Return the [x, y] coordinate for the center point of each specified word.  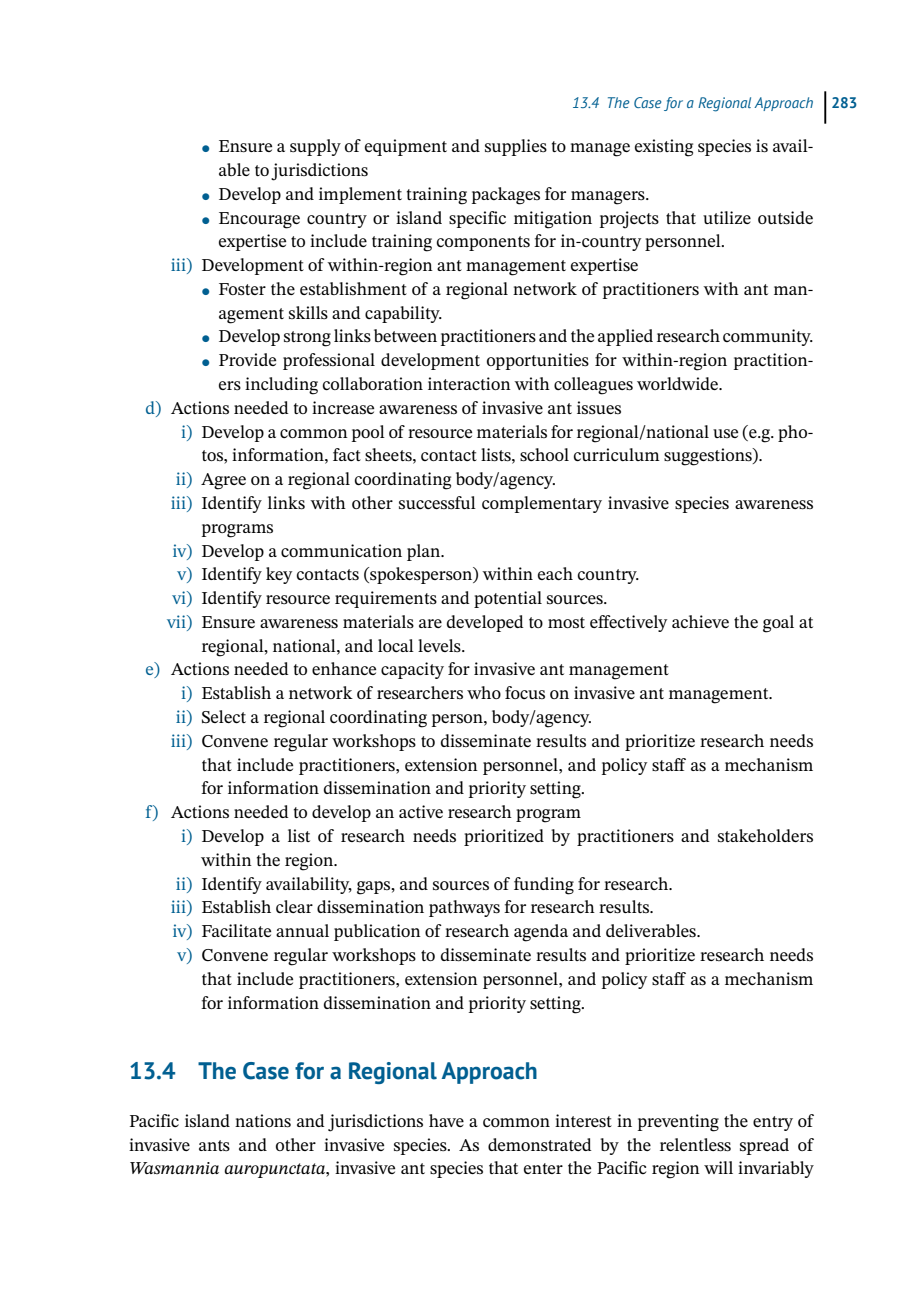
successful [437, 502]
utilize [727, 217]
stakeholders [765, 835]
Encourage [259, 220]
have [446, 1120]
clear [294, 906]
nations [263, 1121]
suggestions [709, 457]
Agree [223, 481]
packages [506, 196]
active [421, 811]
